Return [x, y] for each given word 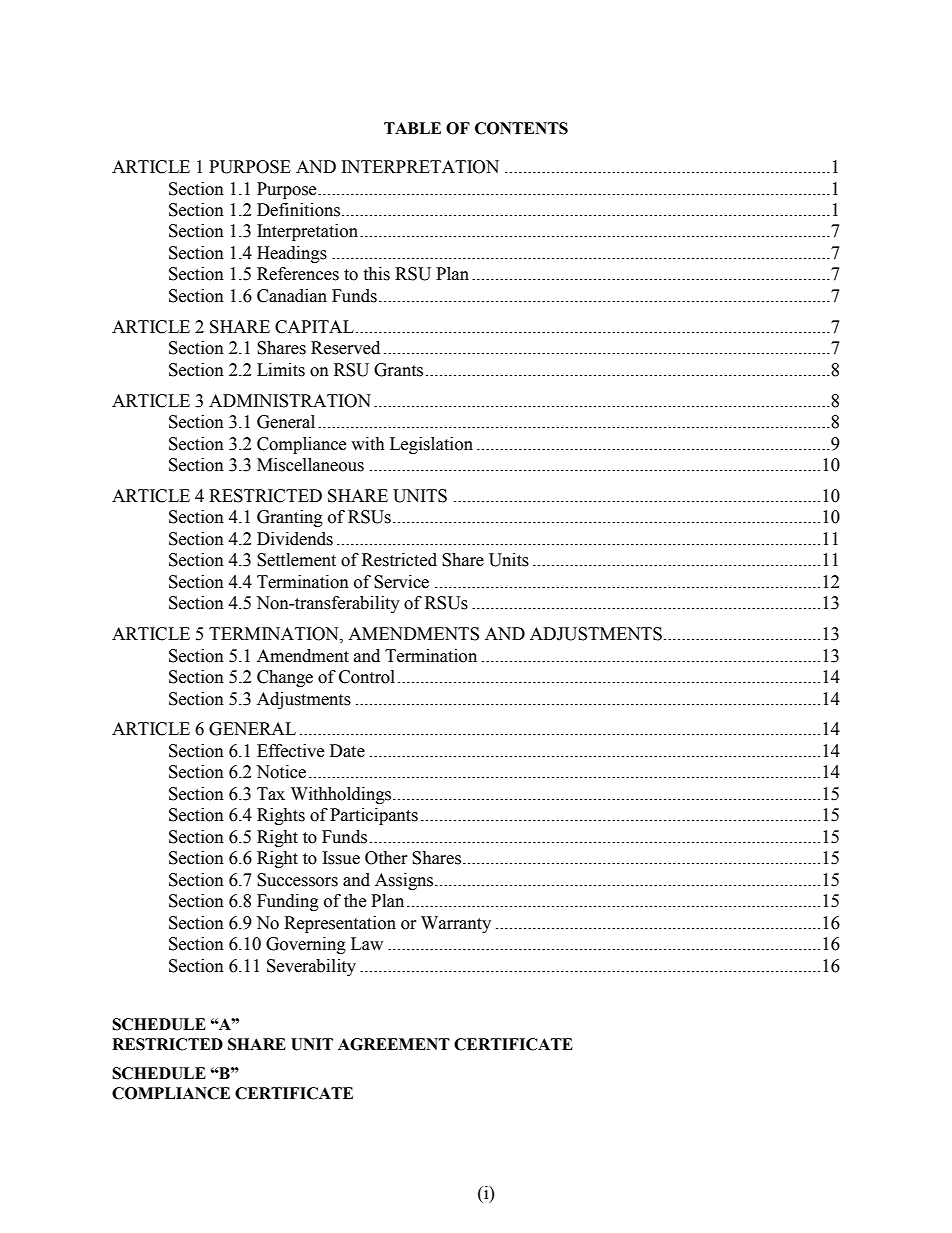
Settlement [296, 560]
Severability [311, 967]
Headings [292, 254]
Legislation [431, 445]
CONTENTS [521, 128]
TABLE [412, 128]
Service [401, 582]
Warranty [456, 924]
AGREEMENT [394, 1044]
